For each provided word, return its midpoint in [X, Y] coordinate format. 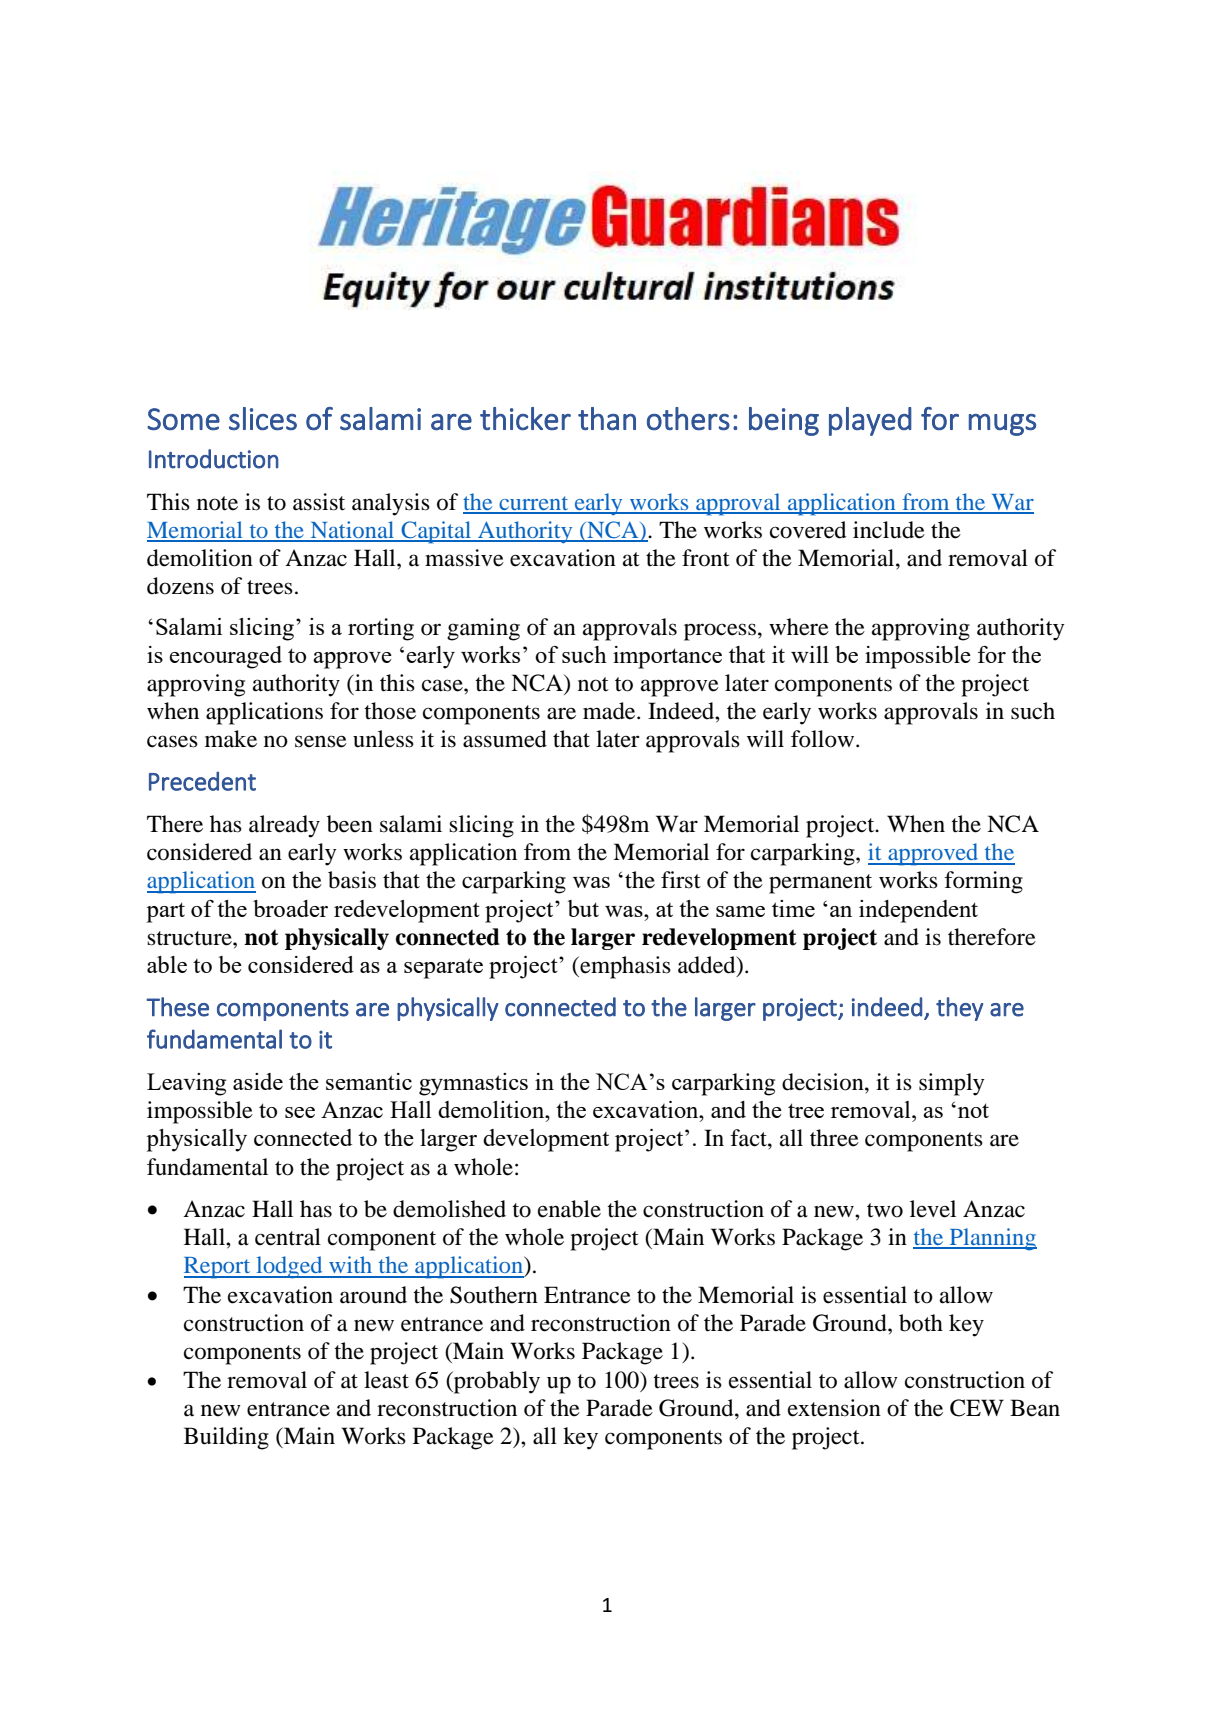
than [607, 418]
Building [226, 1438]
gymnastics [473, 1084]
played [870, 421]
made [610, 711]
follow [822, 739]
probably [496, 1382]
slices [263, 418]
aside [258, 1081]
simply [952, 1084]
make [231, 739]
